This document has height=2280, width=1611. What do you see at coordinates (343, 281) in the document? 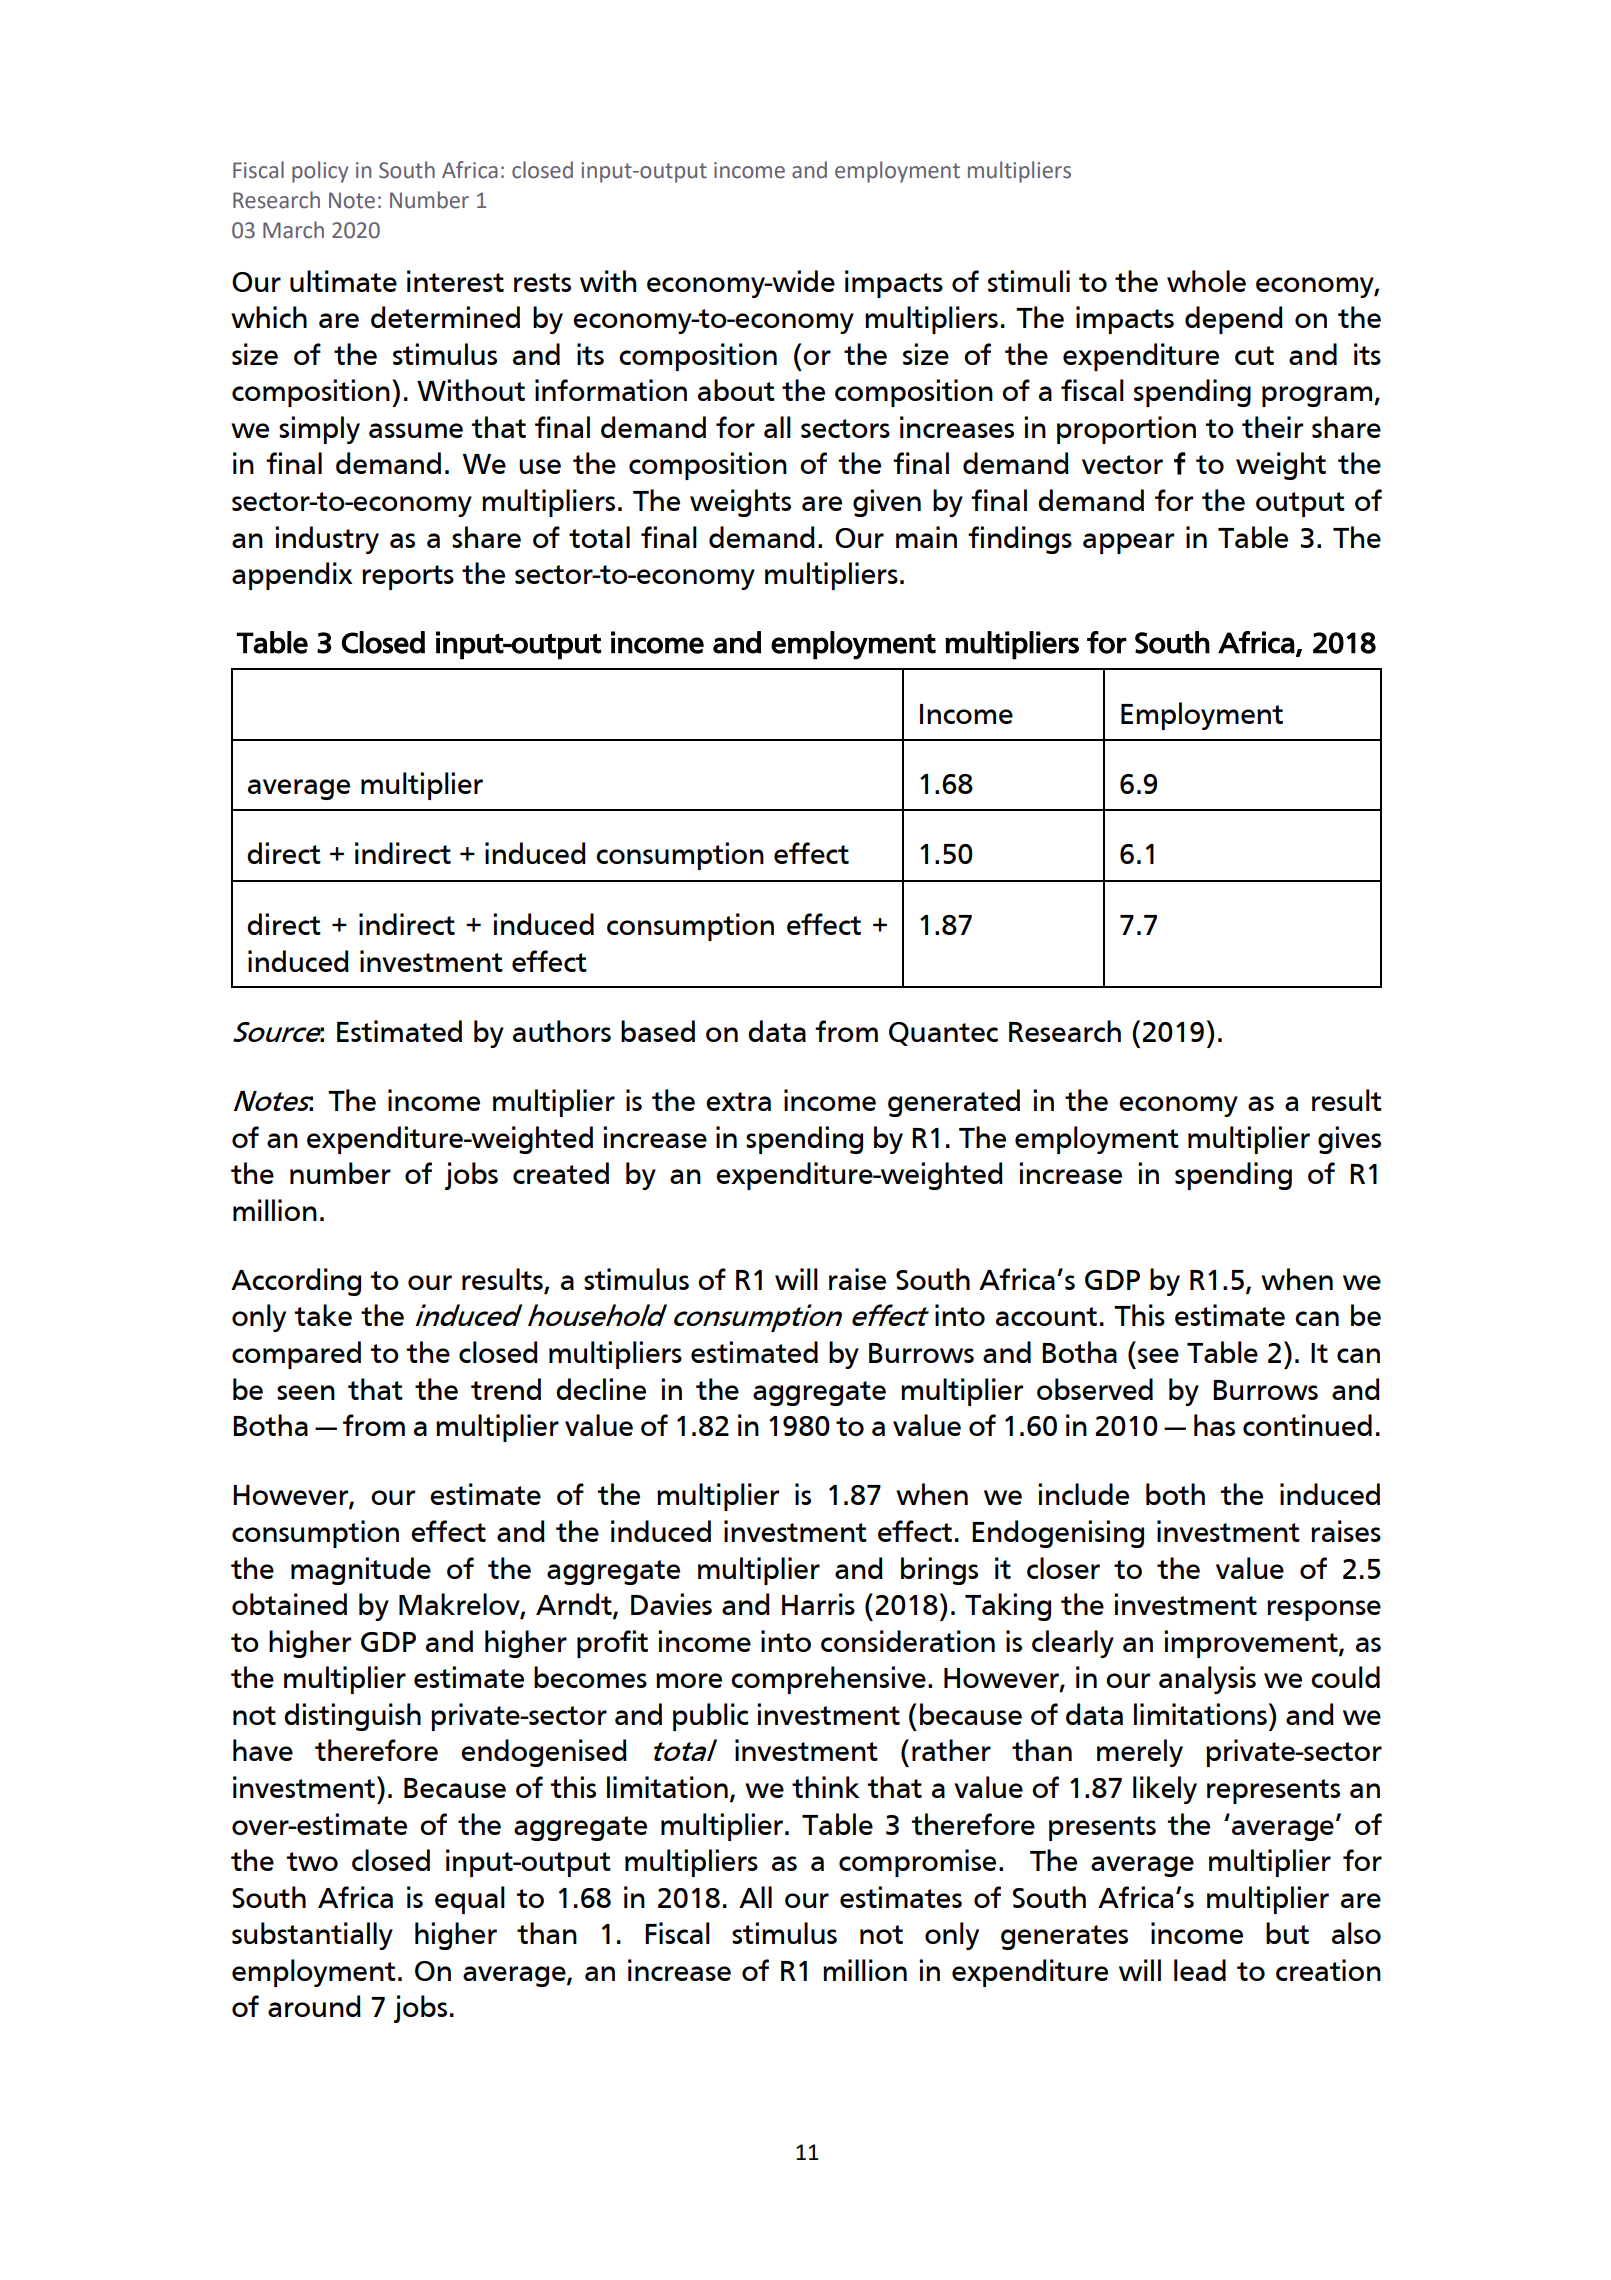
I see `ultimate` at bounding box center [343, 281].
